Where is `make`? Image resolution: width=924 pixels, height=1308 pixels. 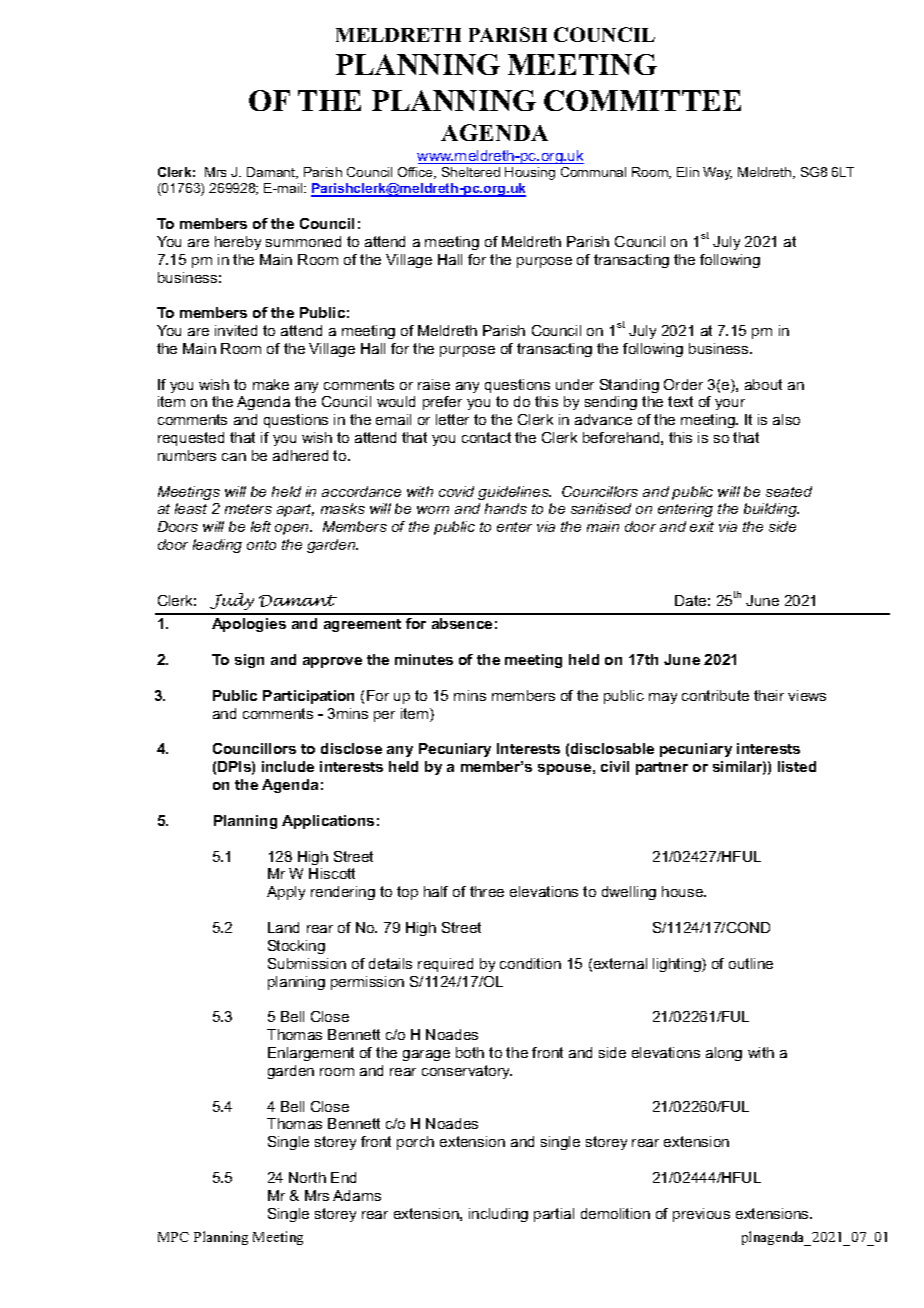
make is located at coordinates (271, 384).
